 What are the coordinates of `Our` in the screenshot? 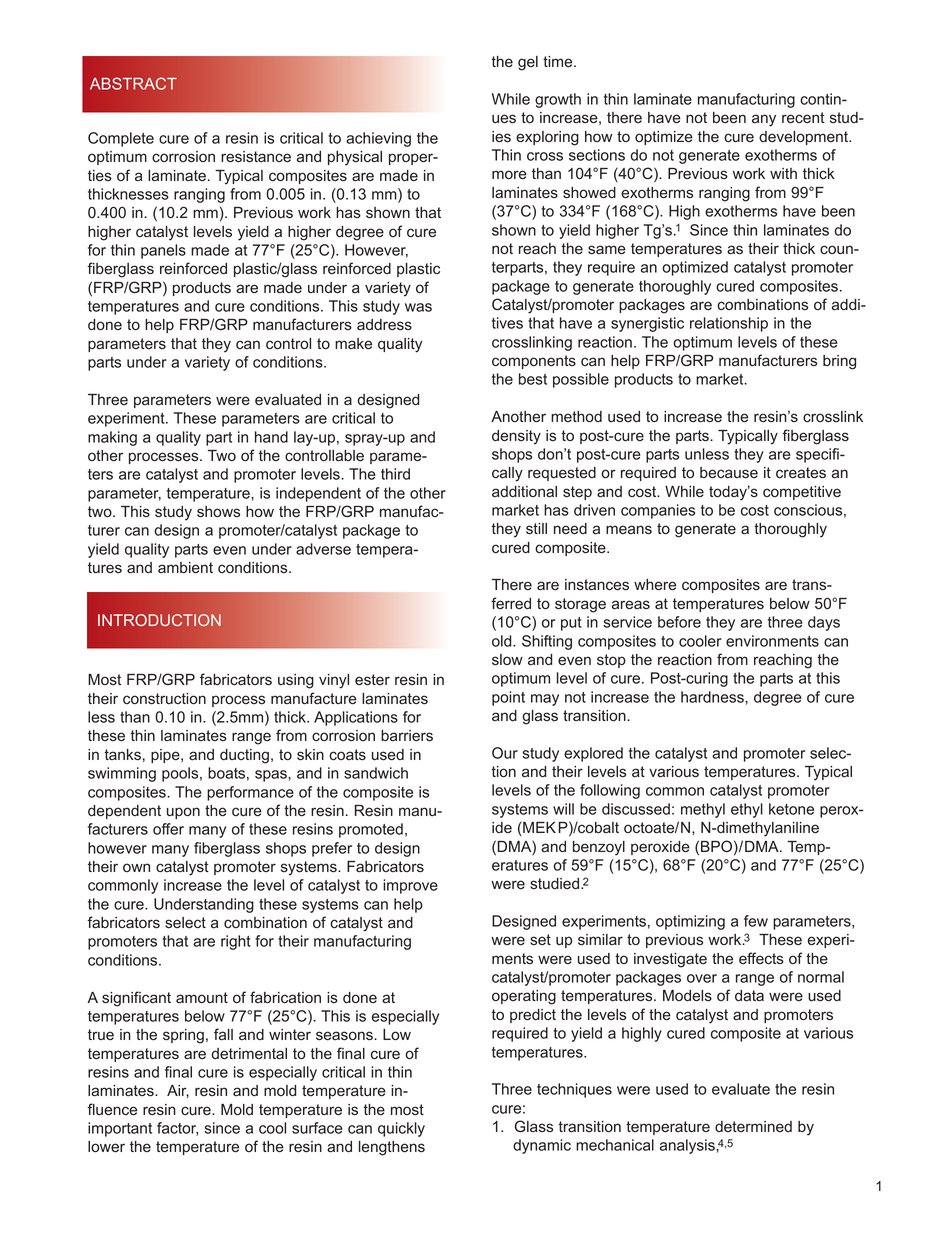 It's located at (505, 753).
